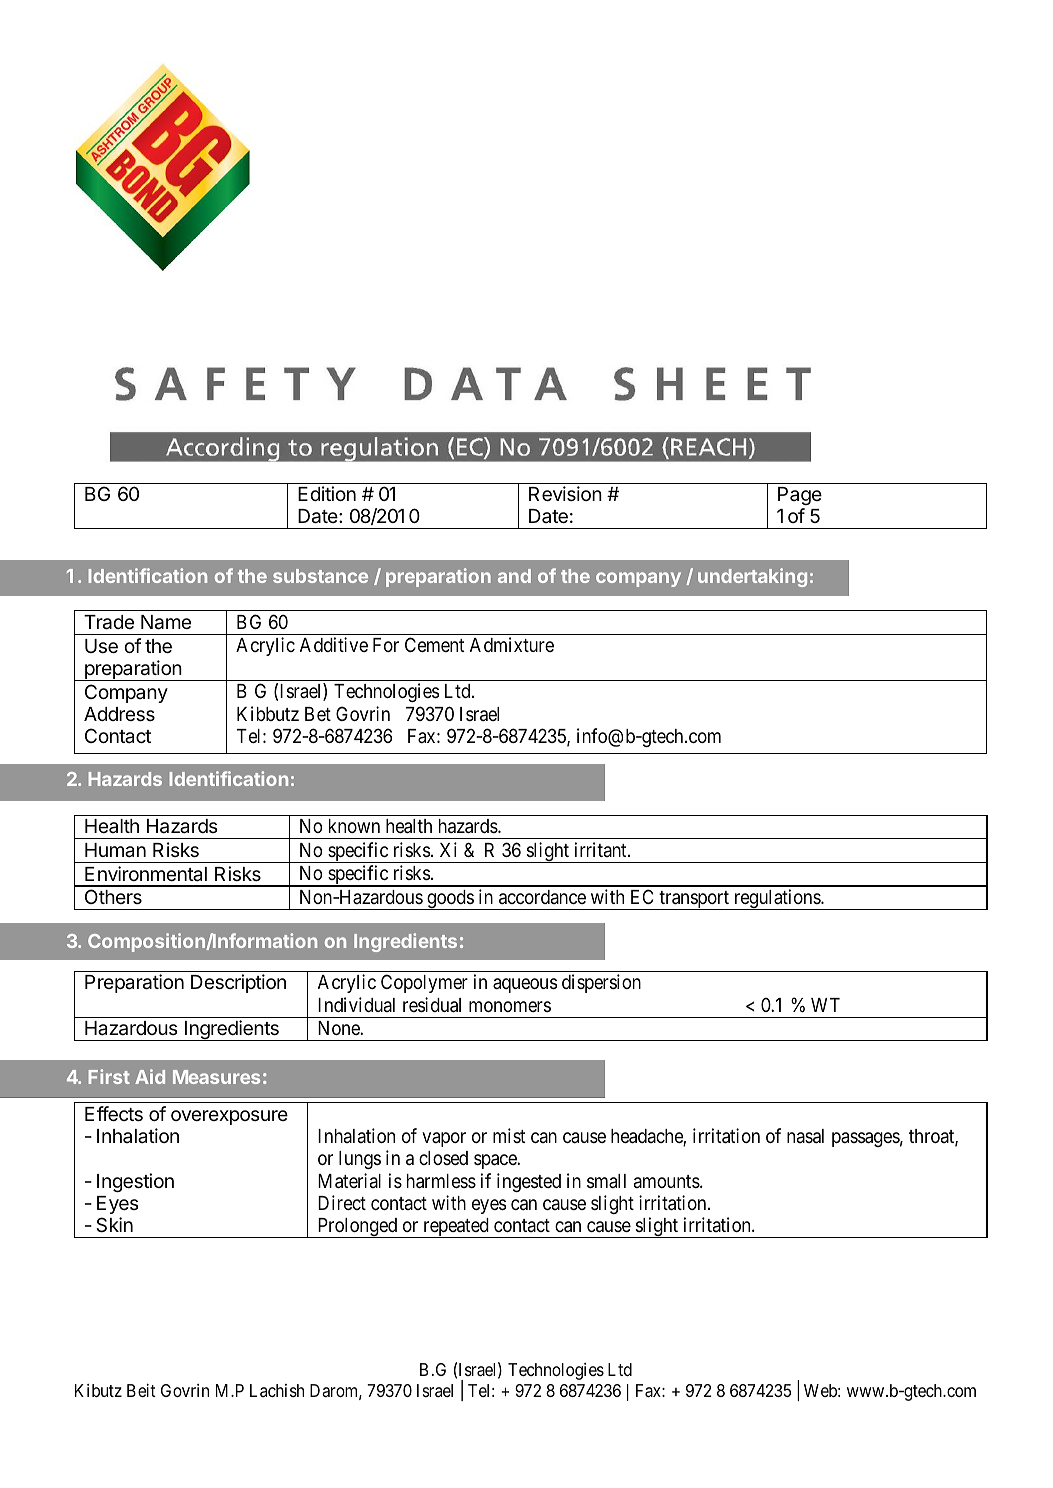  What do you see at coordinates (444, 1139) in the page?
I see `vapor` at bounding box center [444, 1139].
